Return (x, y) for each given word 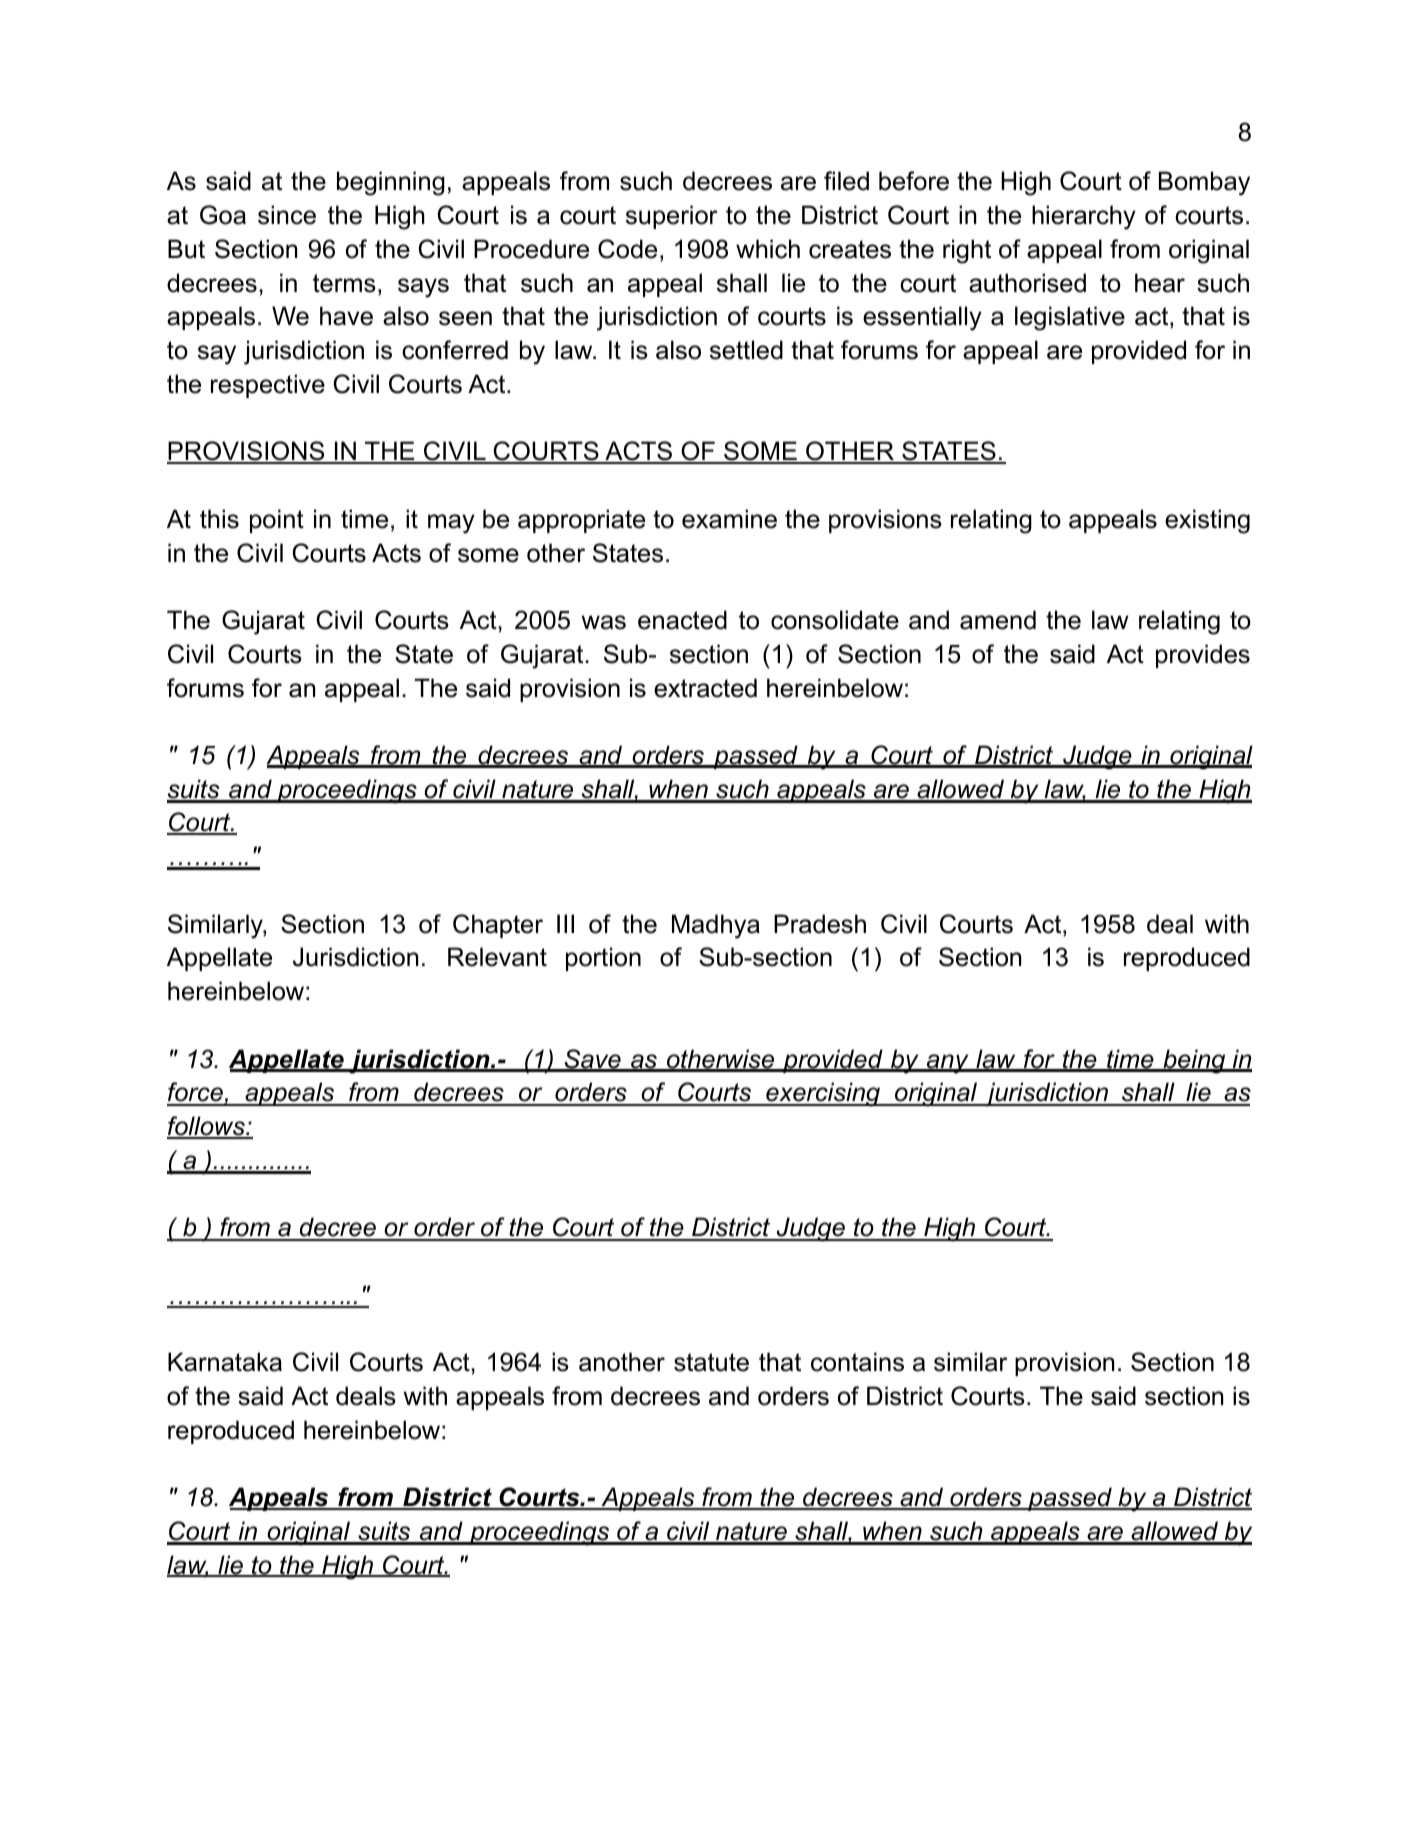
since (287, 215)
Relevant (497, 957)
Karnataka (225, 1362)
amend (998, 620)
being (1194, 1061)
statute (711, 1362)
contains (857, 1362)
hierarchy (1084, 217)
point (277, 521)
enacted (682, 620)
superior (671, 217)
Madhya (716, 926)
